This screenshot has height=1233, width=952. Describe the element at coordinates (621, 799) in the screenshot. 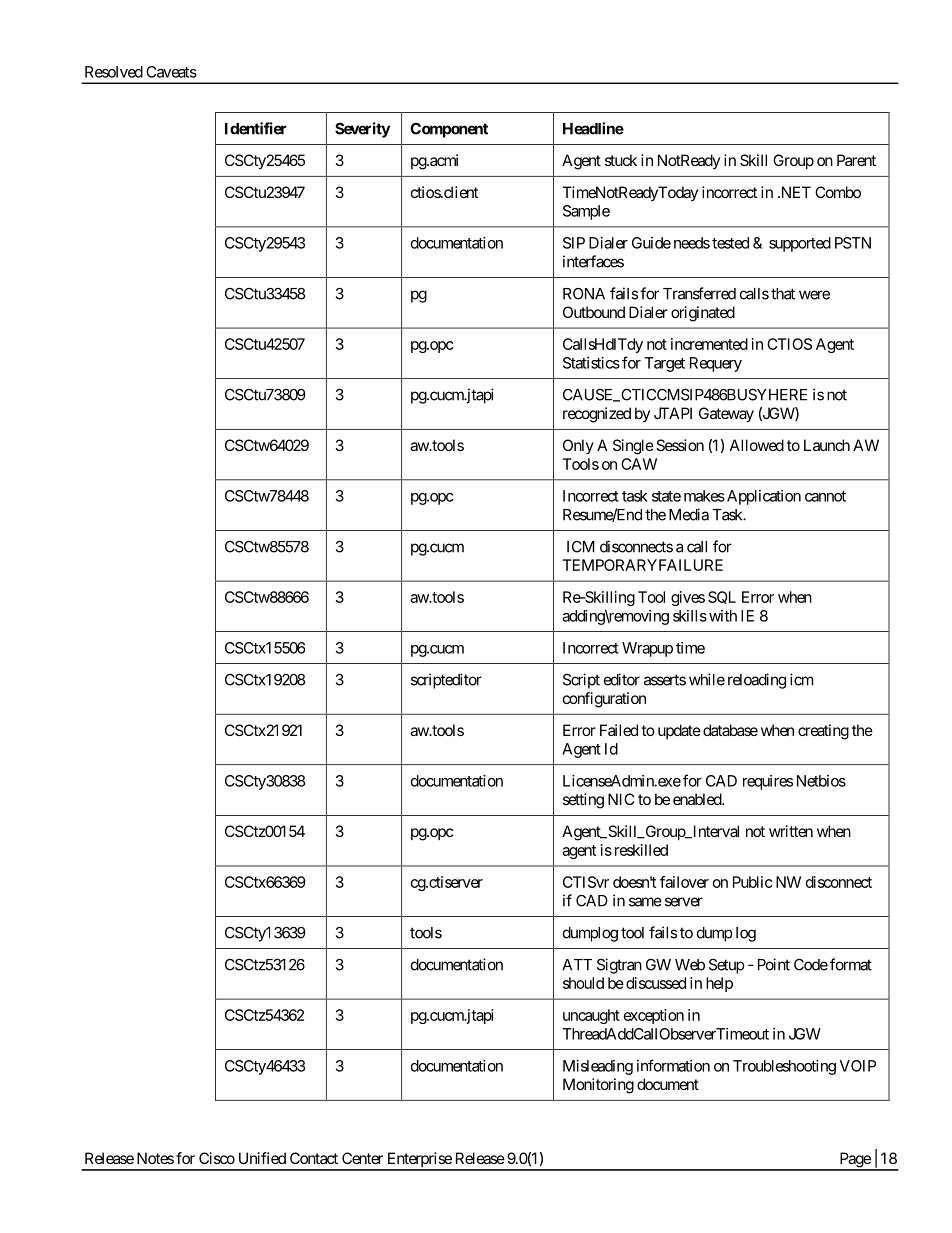

I see `NIC` at that location.
